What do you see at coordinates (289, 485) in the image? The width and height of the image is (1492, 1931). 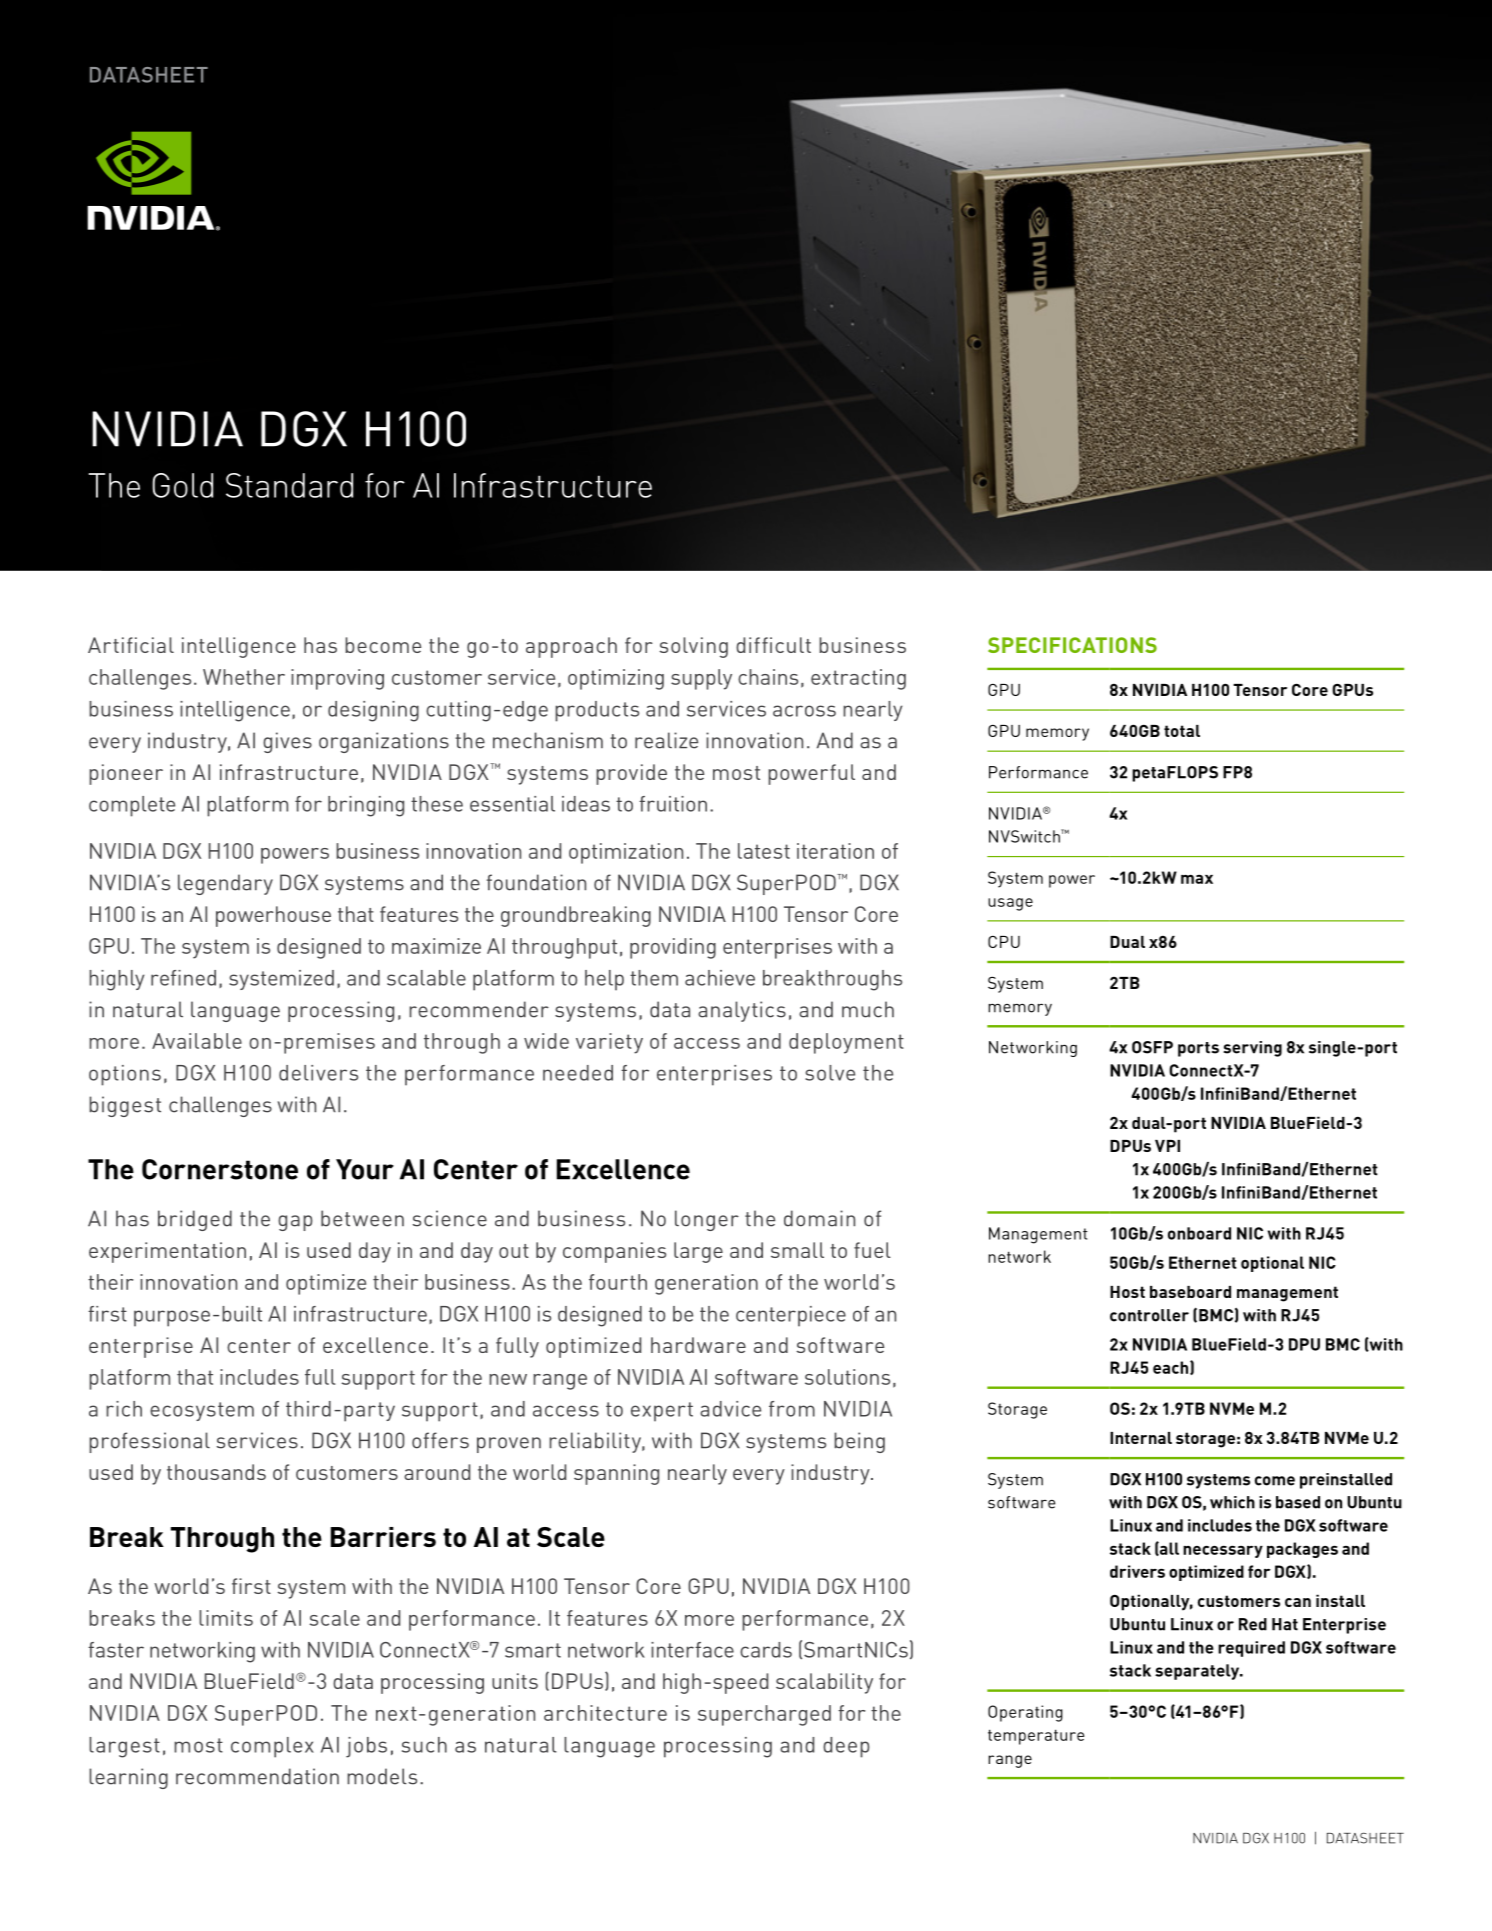 I see `Standard` at bounding box center [289, 485].
